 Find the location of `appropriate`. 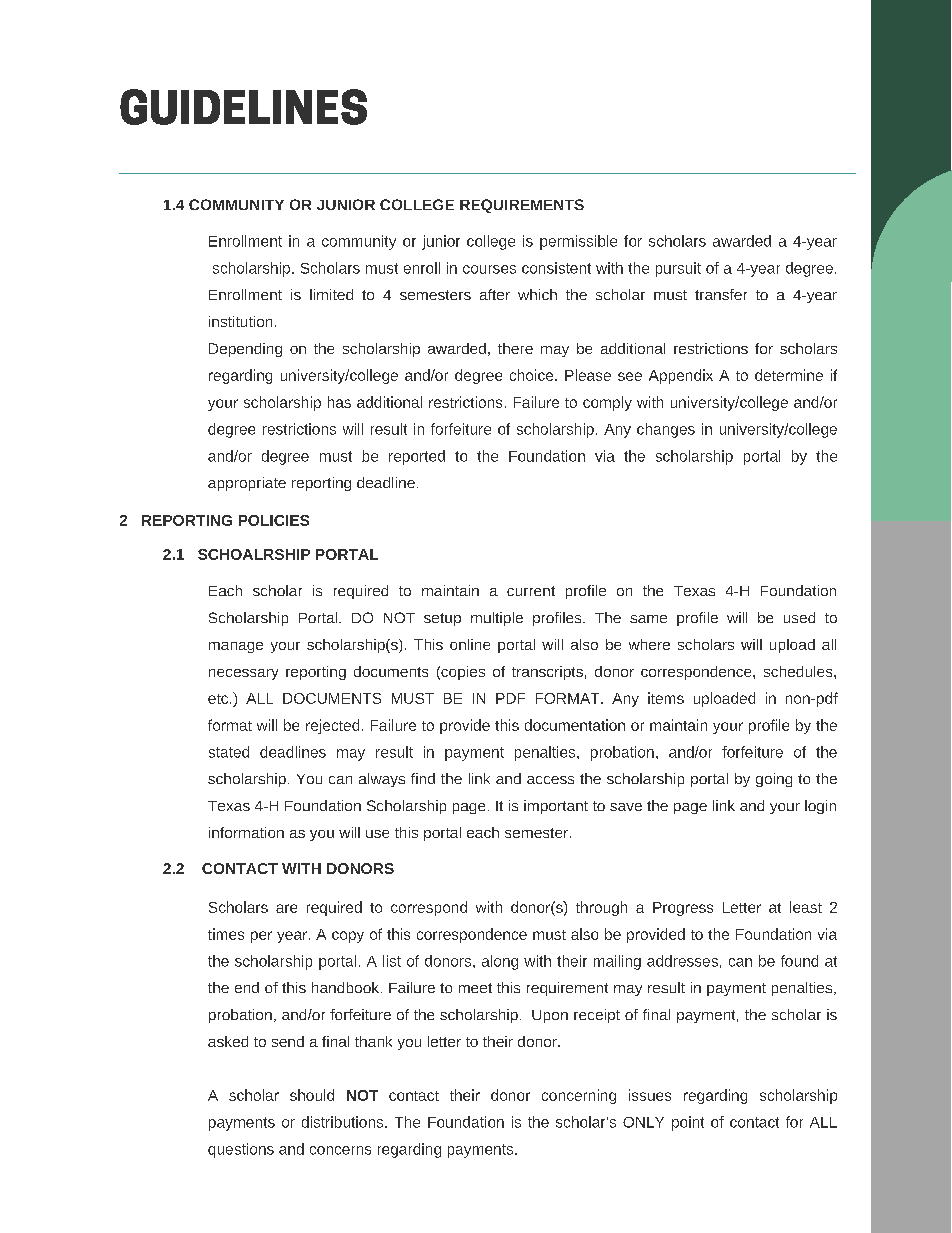

appropriate is located at coordinates (247, 484).
